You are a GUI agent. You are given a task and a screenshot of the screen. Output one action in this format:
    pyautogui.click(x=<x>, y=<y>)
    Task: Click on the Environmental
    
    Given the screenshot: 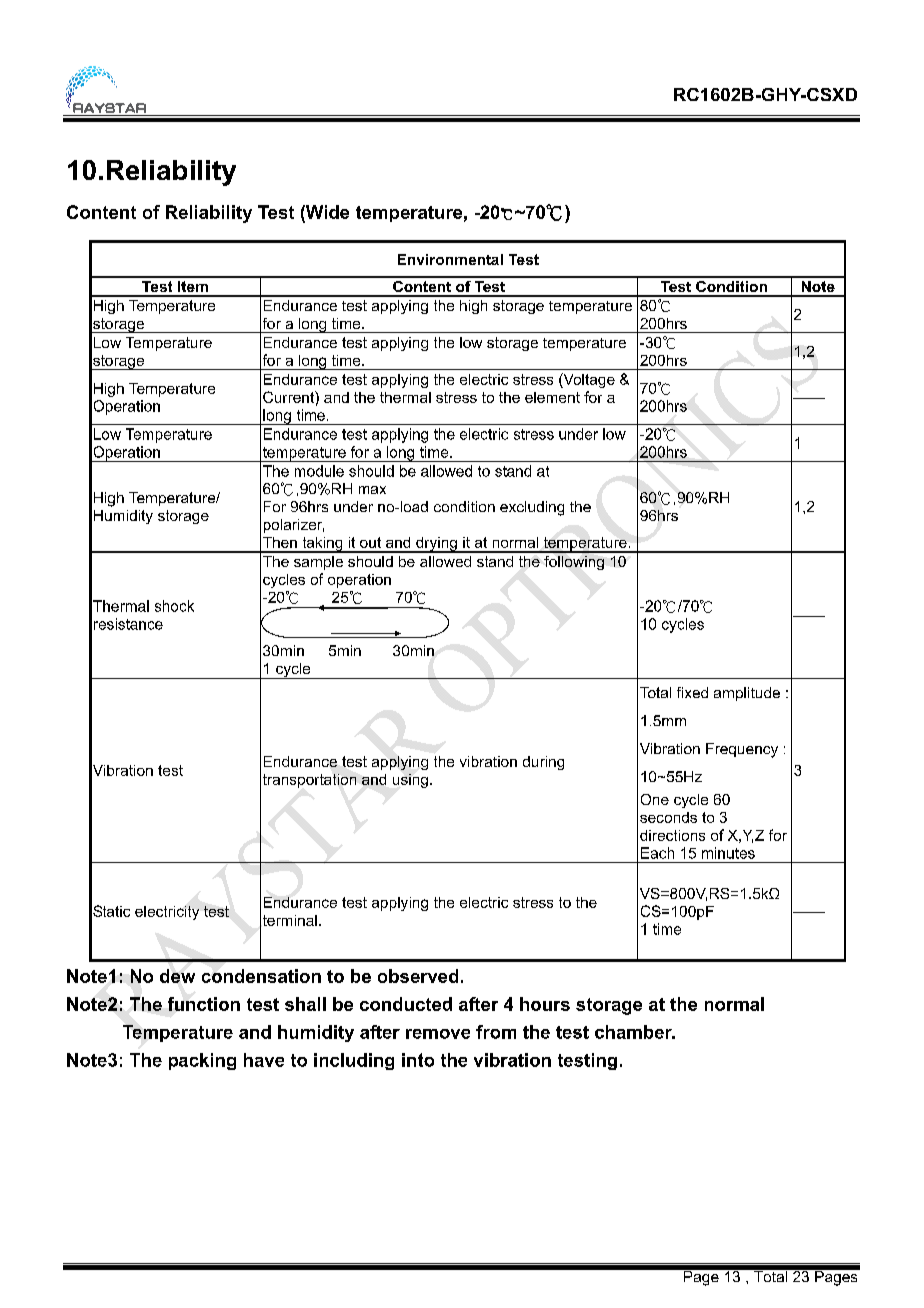 What is the action you would take?
    pyautogui.click(x=450, y=259)
